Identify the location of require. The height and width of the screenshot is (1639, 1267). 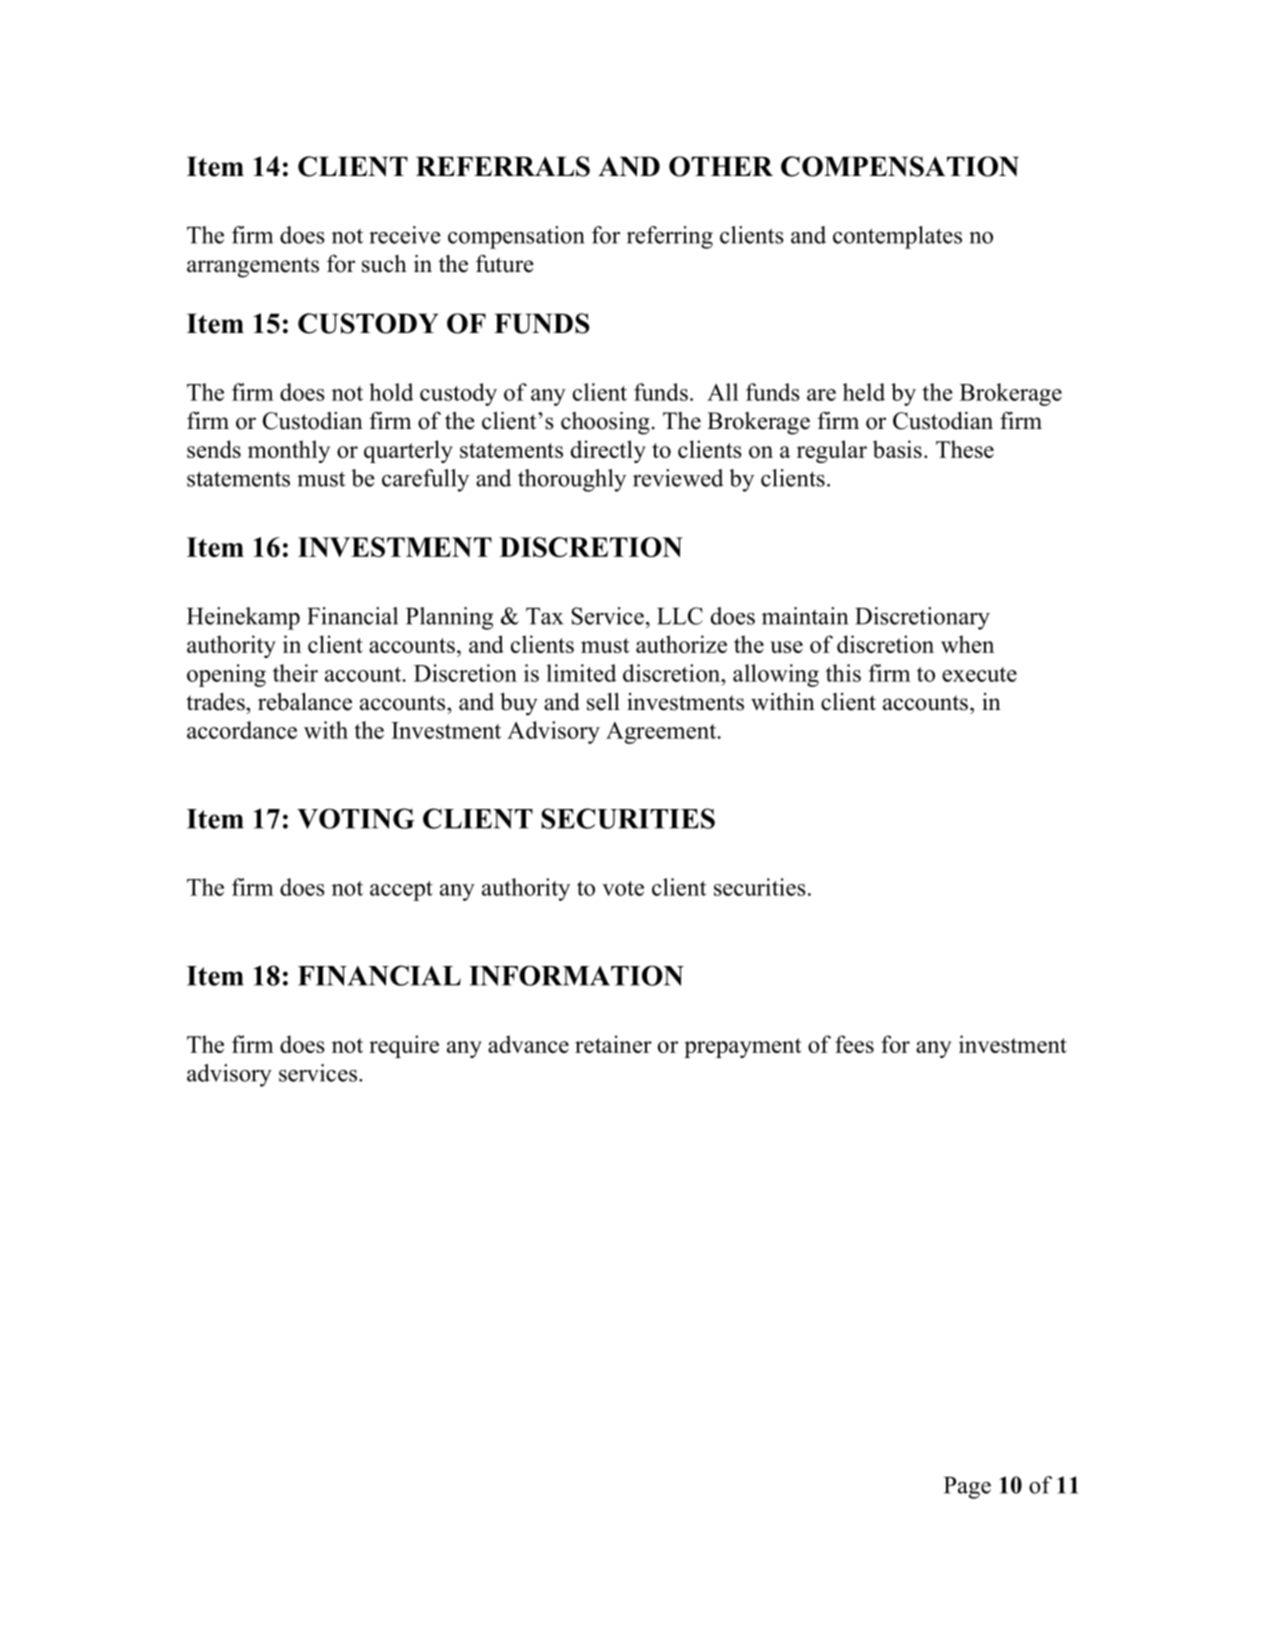
(404, 1046).
